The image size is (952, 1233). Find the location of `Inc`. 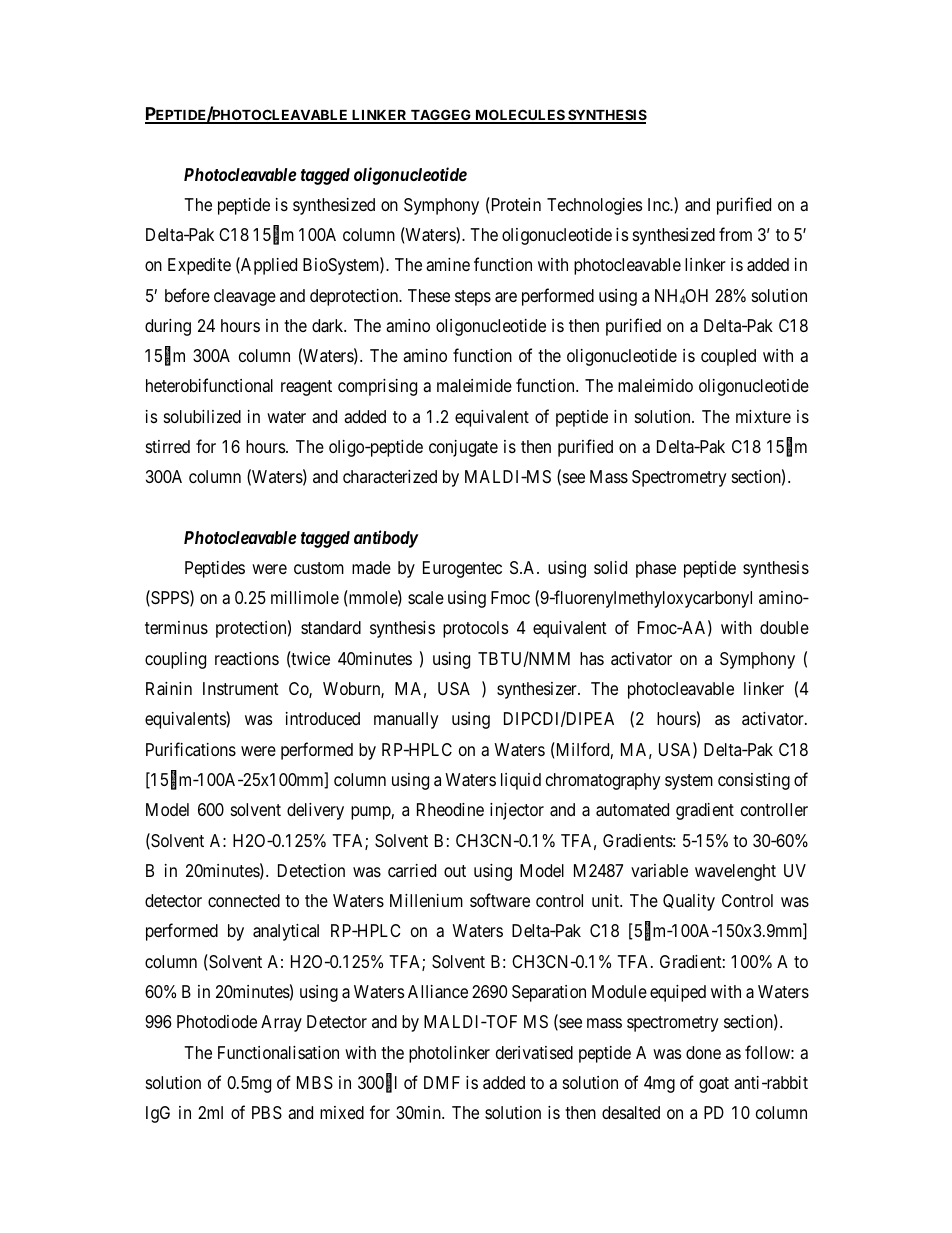

Inc is located at coordinates (659, 204).
